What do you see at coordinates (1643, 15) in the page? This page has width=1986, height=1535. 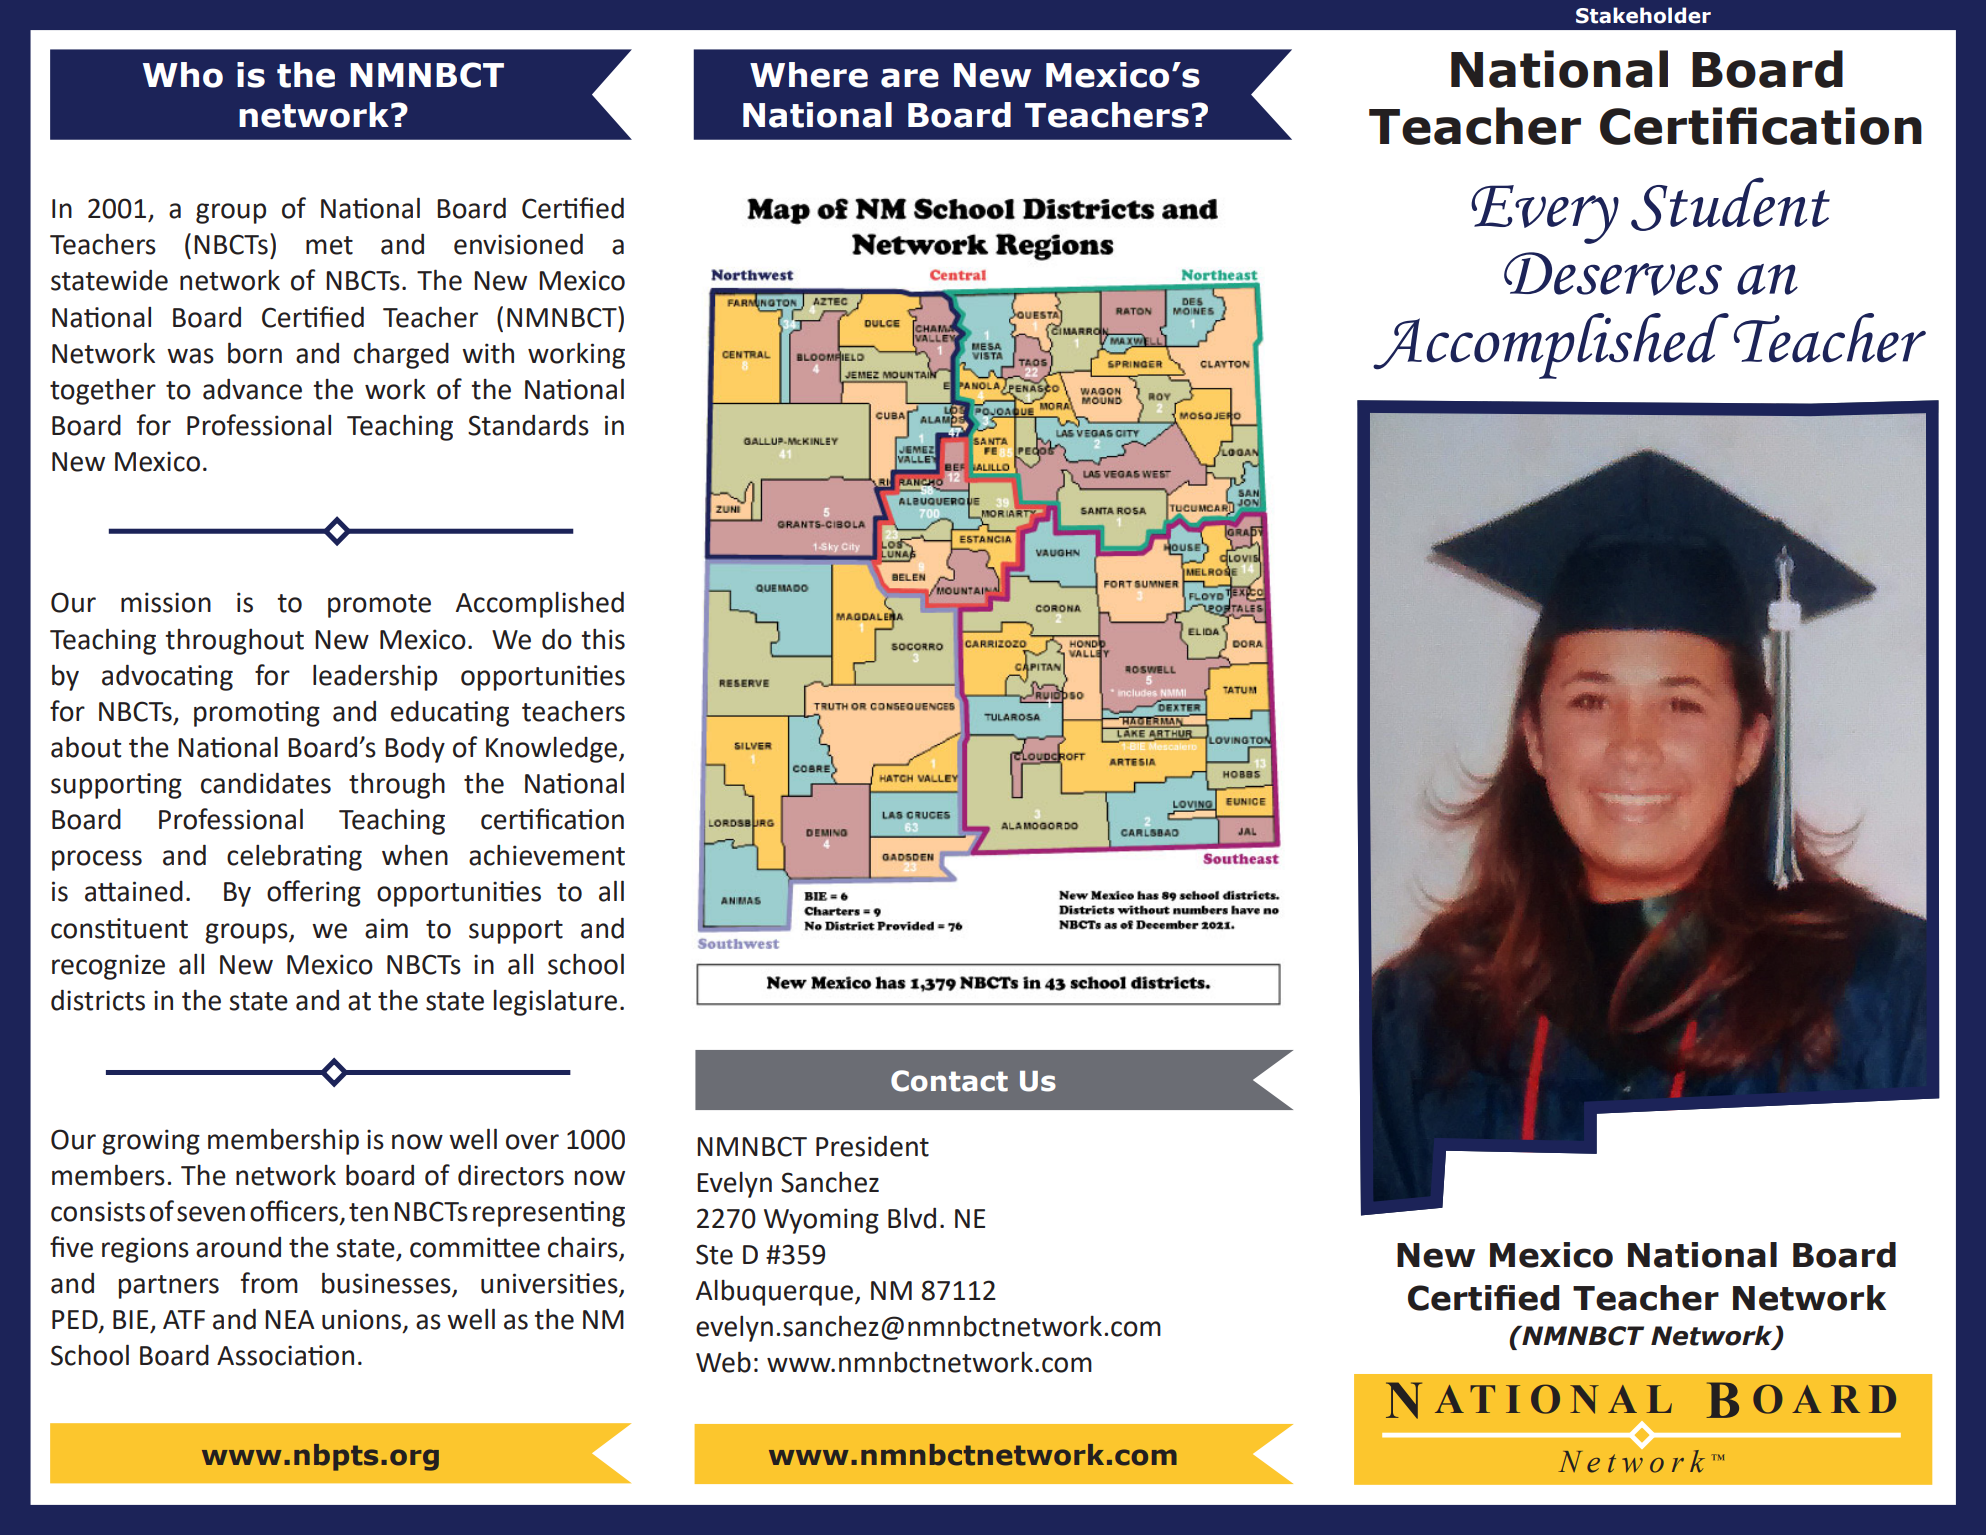 I see `Stakeholder` at bounding box center [1643, 15].
